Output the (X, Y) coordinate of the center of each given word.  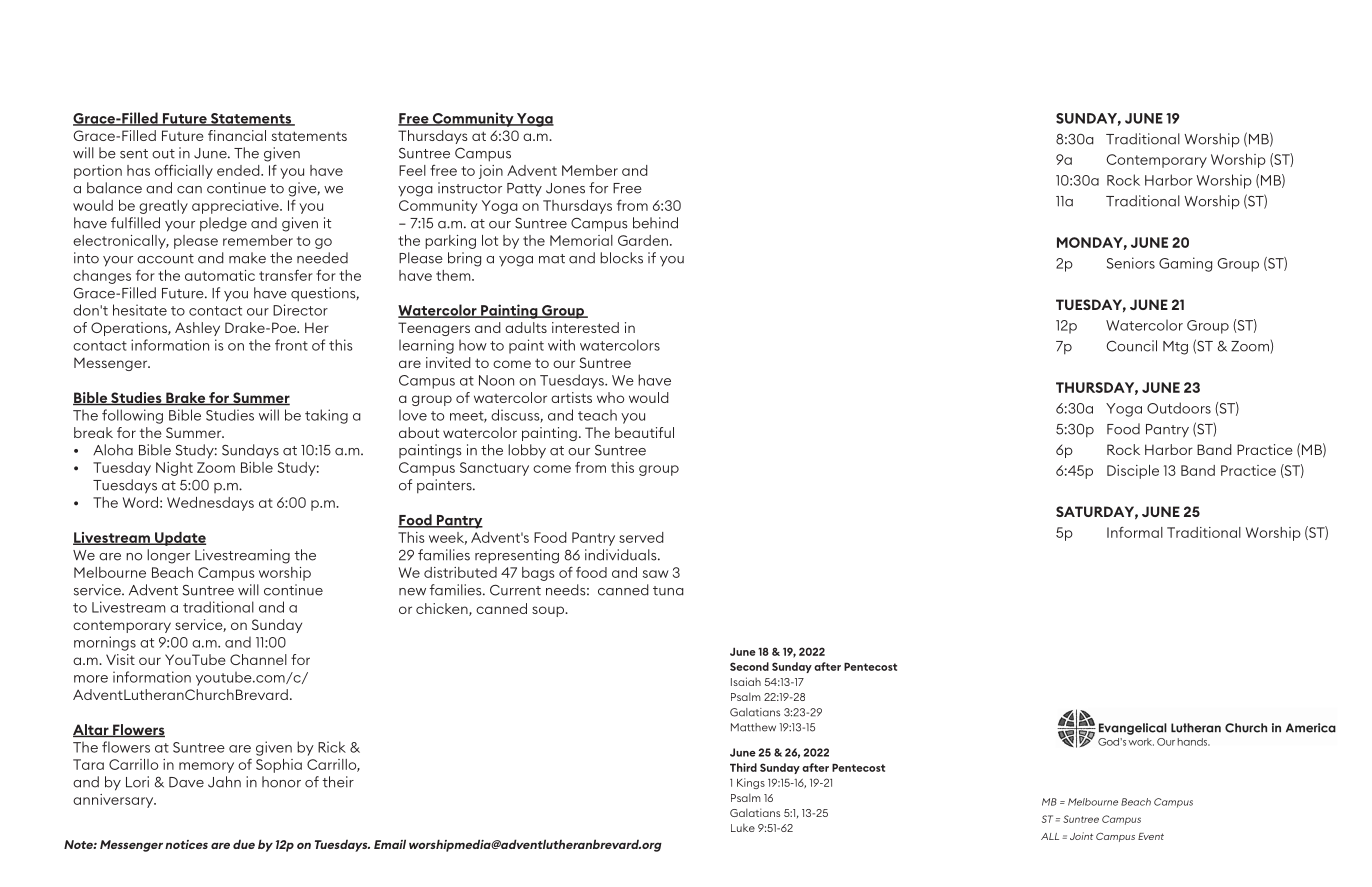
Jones (565, 188)
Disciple (1133, 472)
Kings (751, 783)
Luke (743, 828)
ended (239, 170)
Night (174, 469)
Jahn (224, 782)
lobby (527, 451)
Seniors (1131, 263)
